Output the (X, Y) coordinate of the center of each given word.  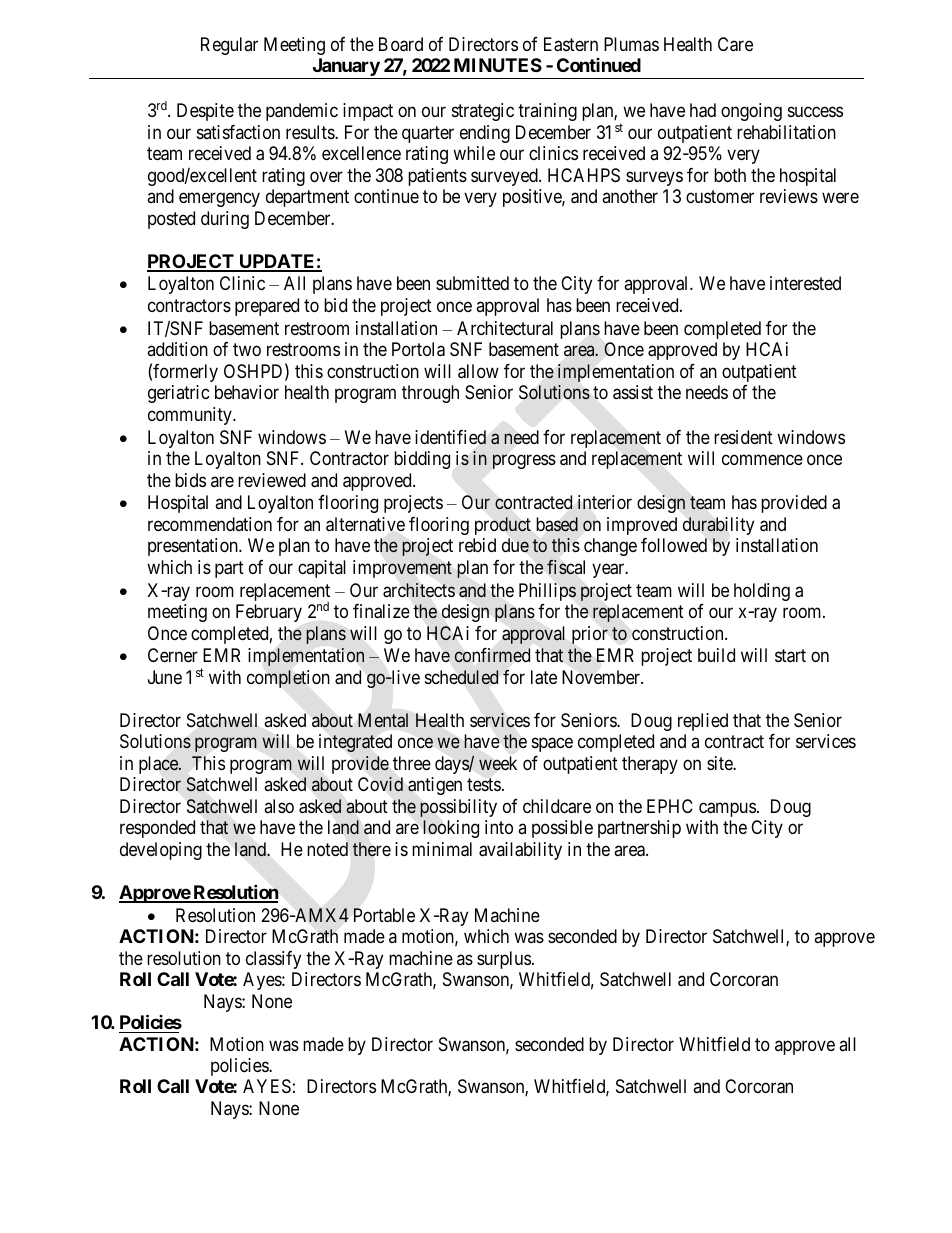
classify (273, 960)
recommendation (210, 524)
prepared (267, 307)
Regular (229, 46)
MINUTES (498, 65)
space (552, 745)
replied (703, 722)
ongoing (751, 112)
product (503, 526)
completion (288, 679)
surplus (504, 960)
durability (718, 526)
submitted (472, 283)
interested (805, 283)
